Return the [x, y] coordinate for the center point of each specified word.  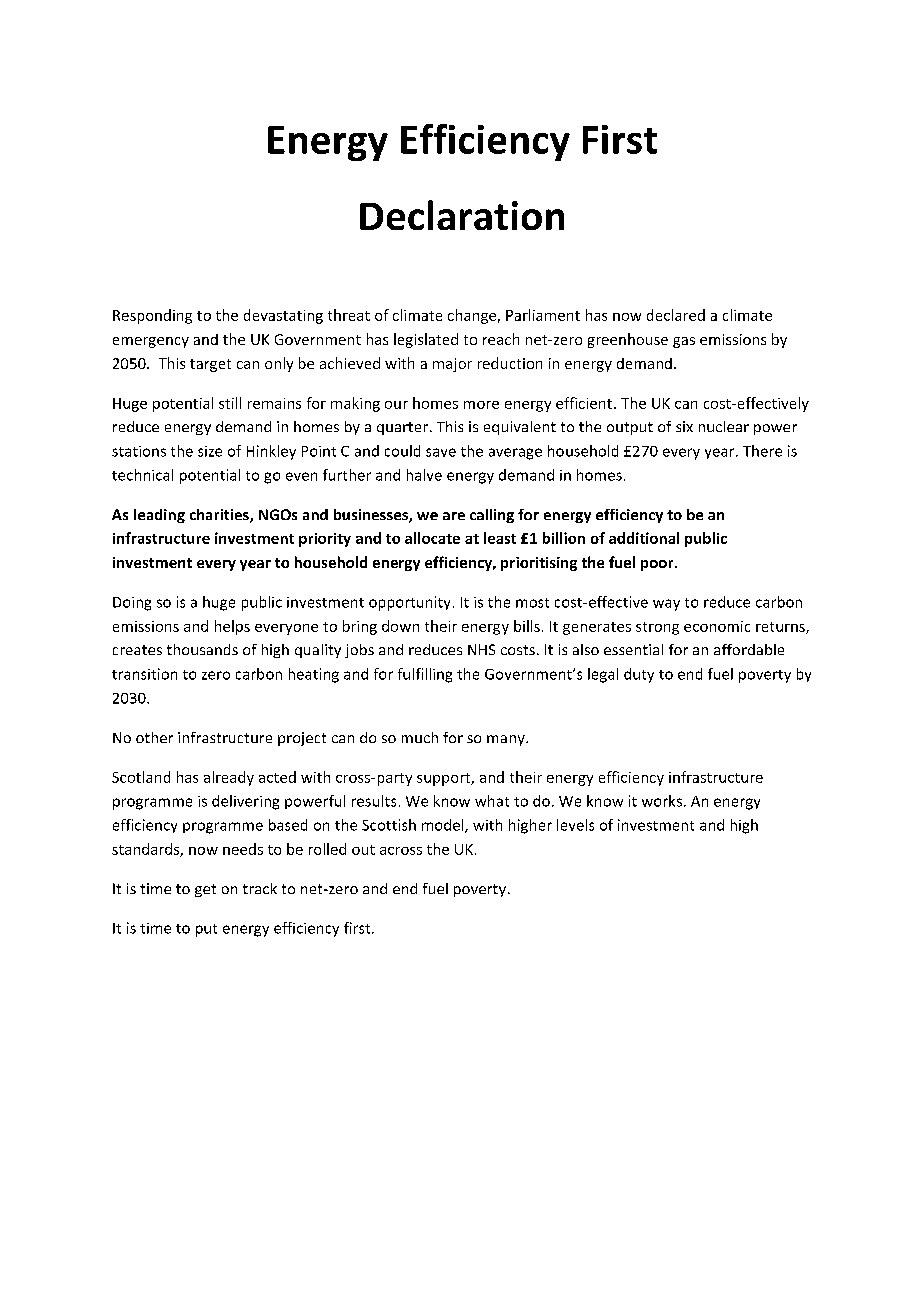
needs [243, 849]
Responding [152, 316]
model [444, 826]
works [663, 801]
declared [676, 315]
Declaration [462, 215]
